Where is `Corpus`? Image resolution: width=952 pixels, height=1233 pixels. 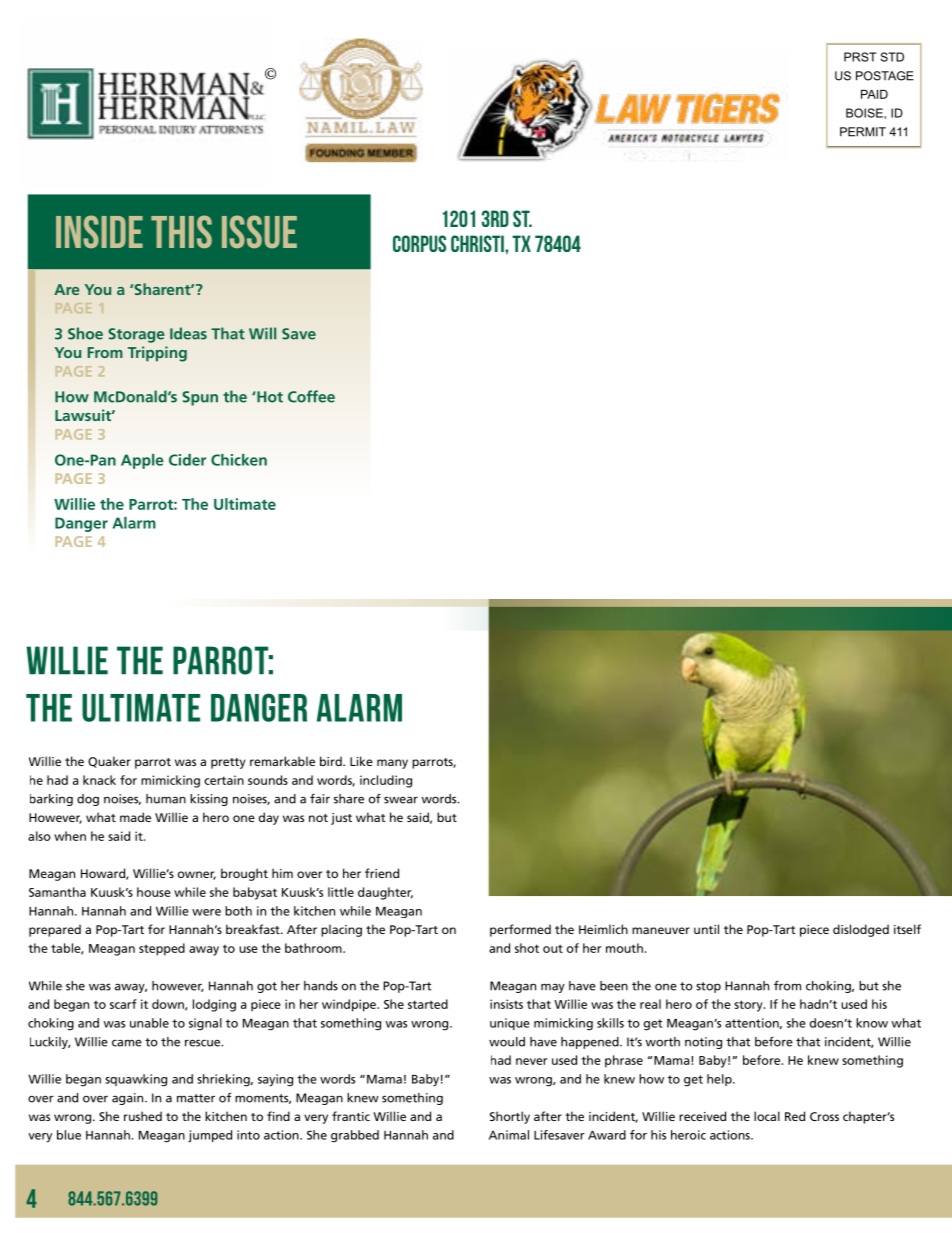
Corpus is located at coordinates (419, 243).
